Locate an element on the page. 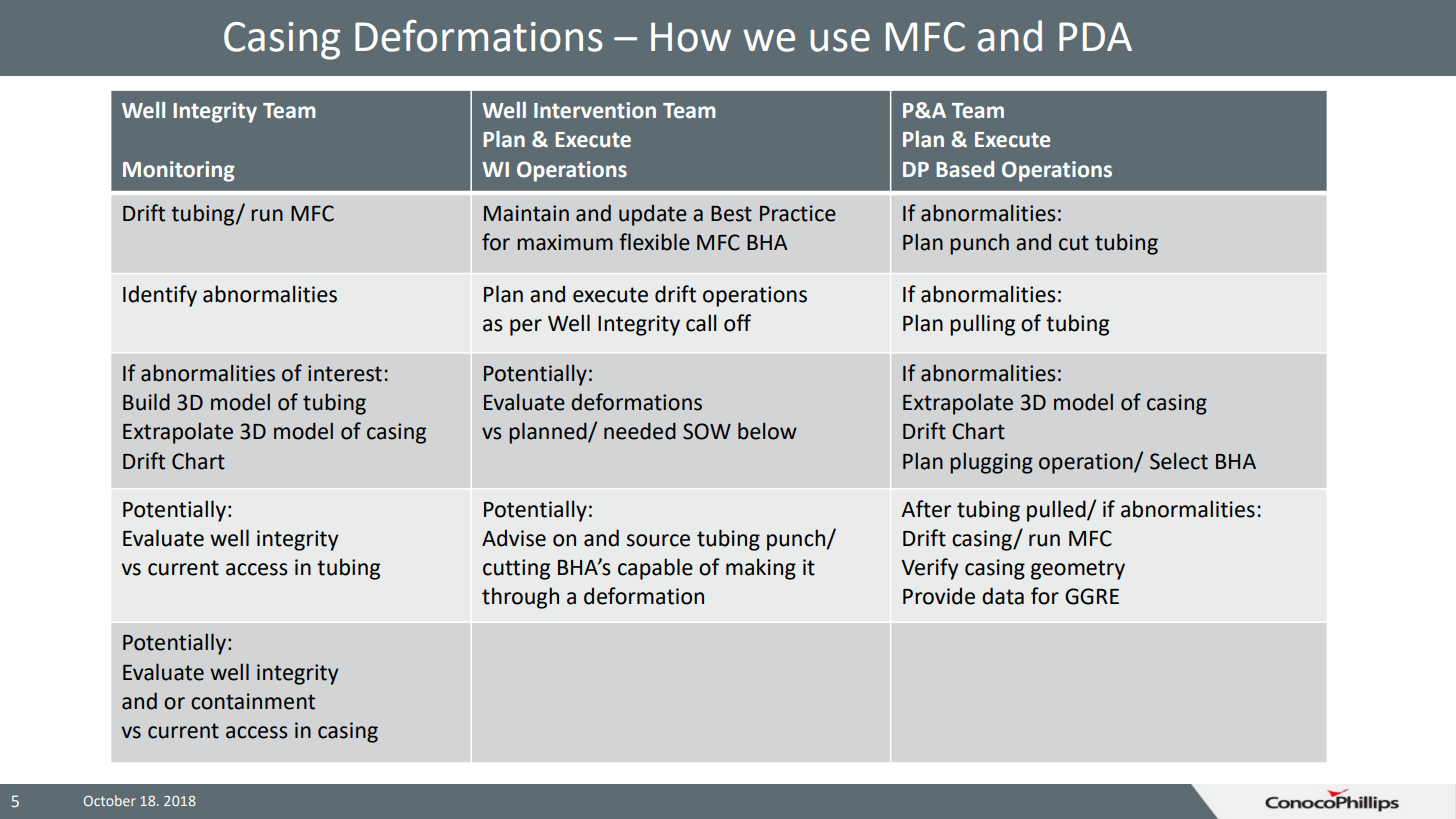  plugging is located at coordinates (991, 463).
